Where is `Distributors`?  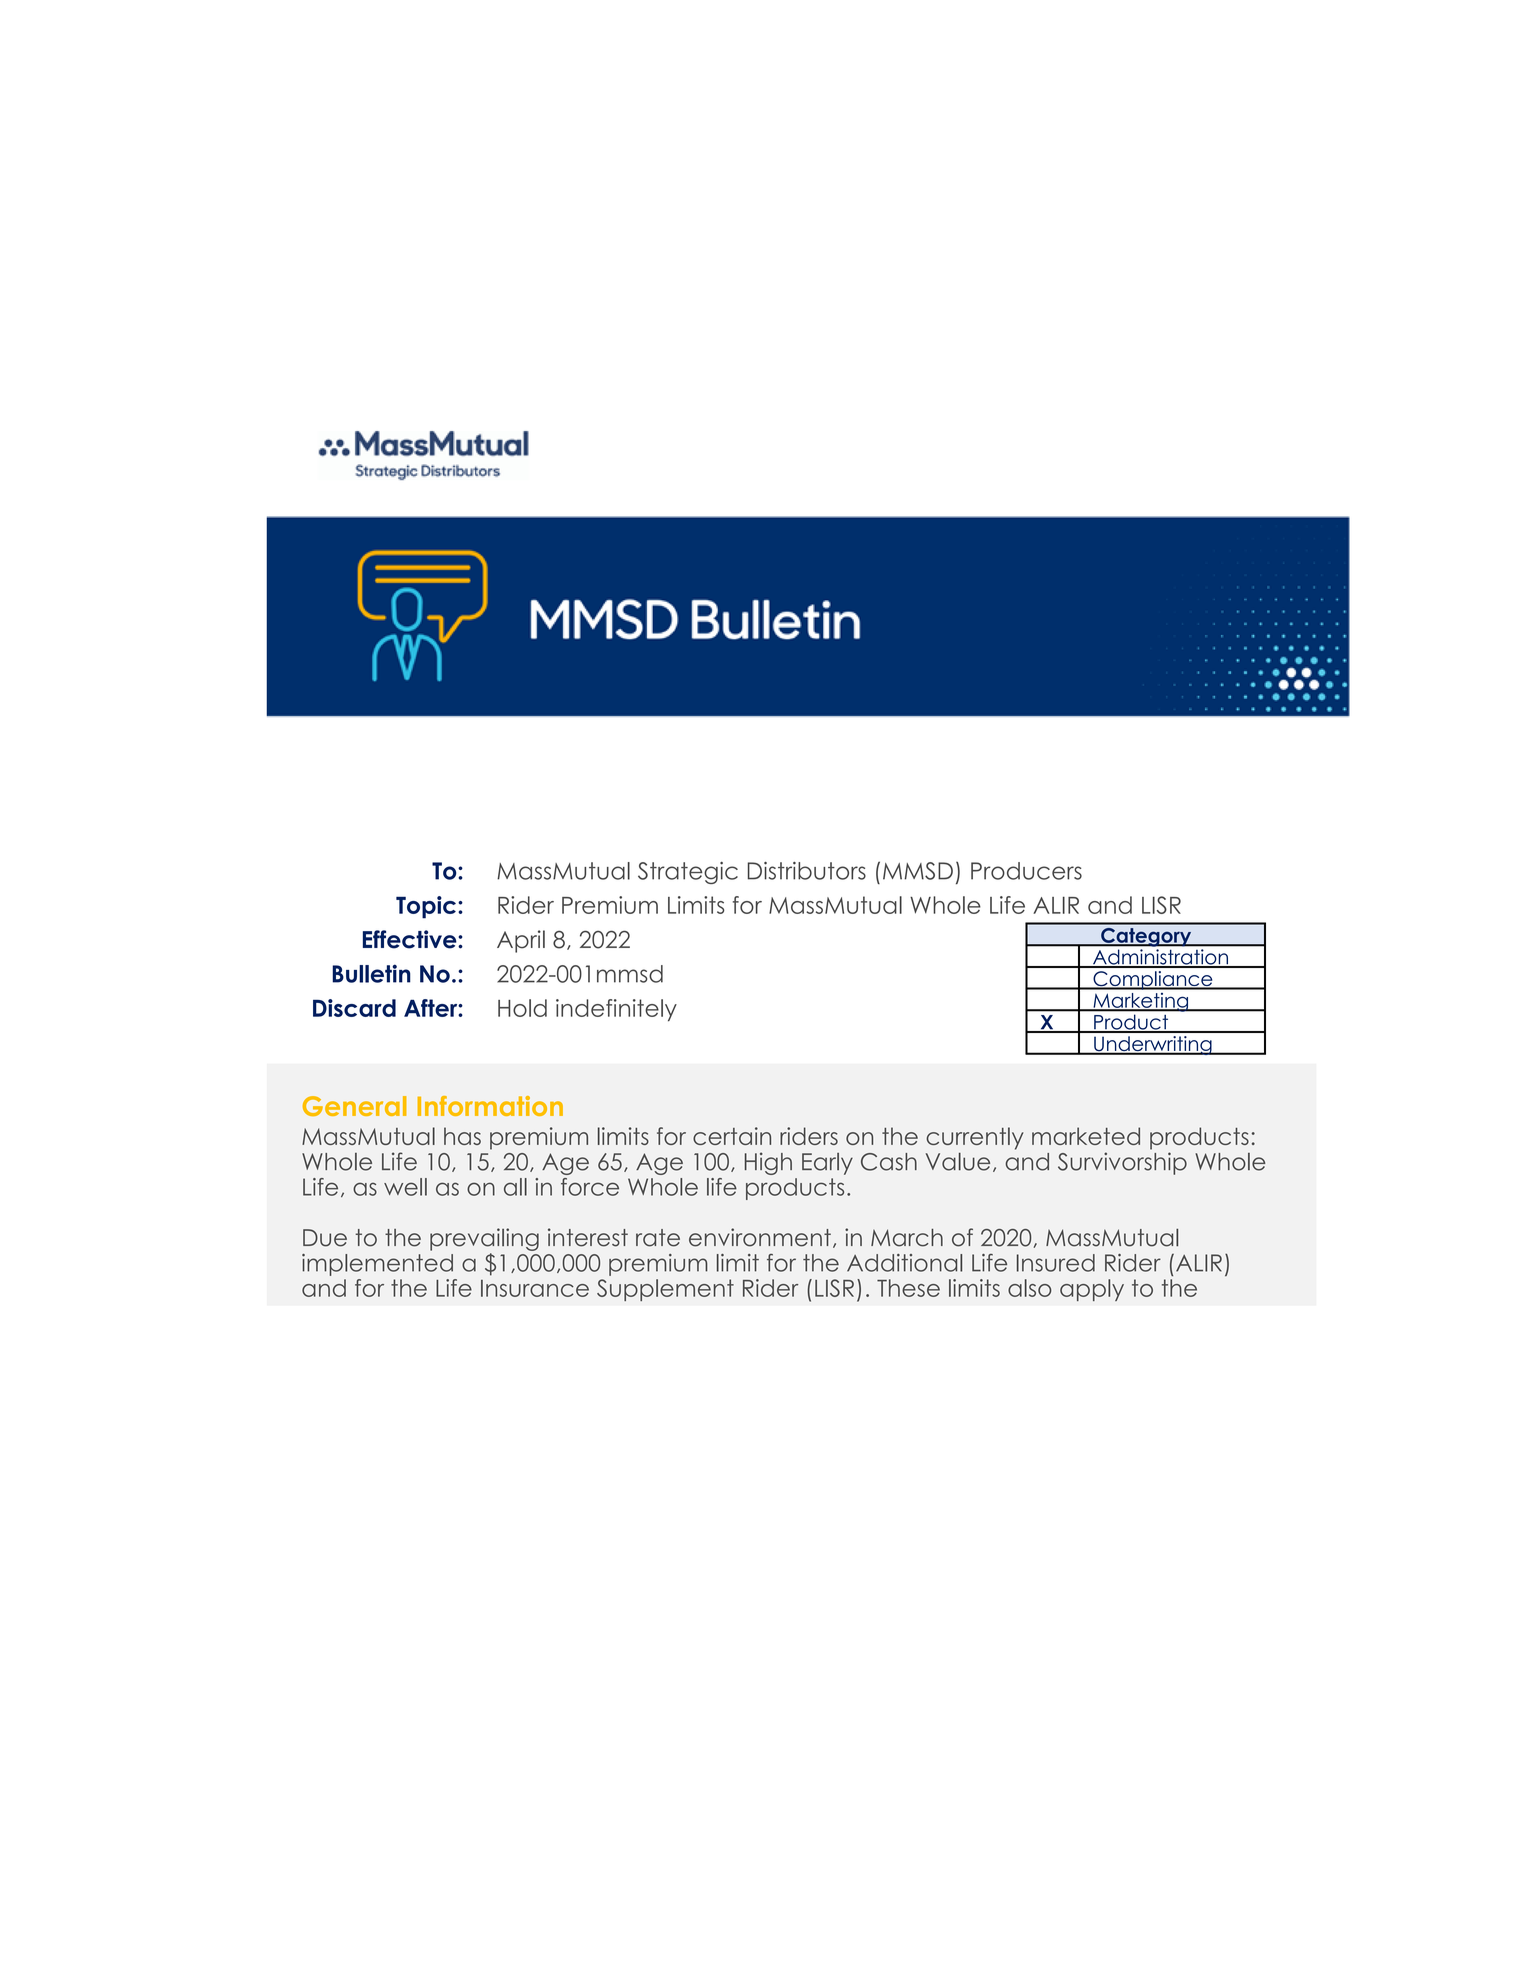 Distributors is located at coordinates (807, 871).
